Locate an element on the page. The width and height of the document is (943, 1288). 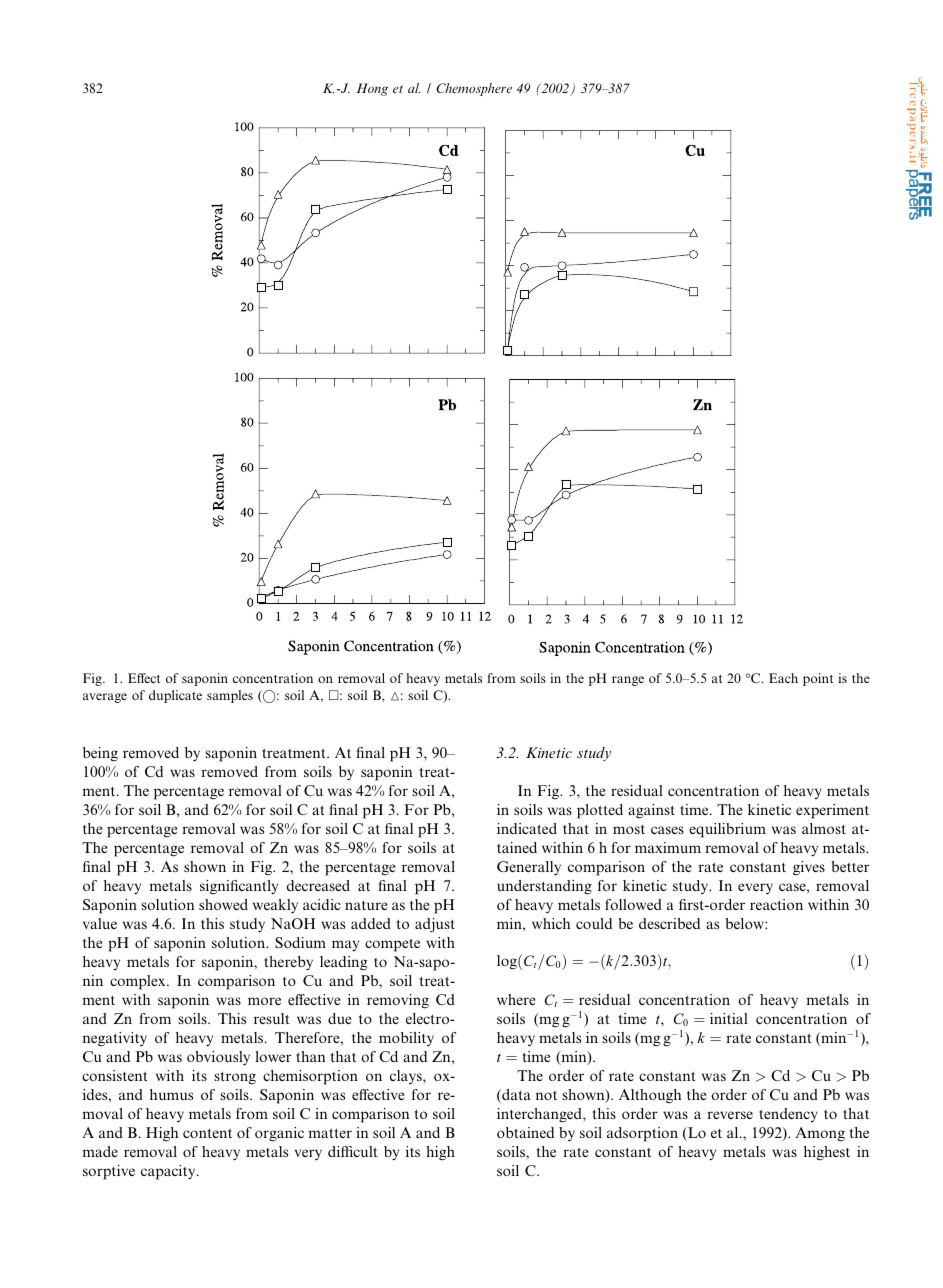
against is located at coordinates (651, 811).
